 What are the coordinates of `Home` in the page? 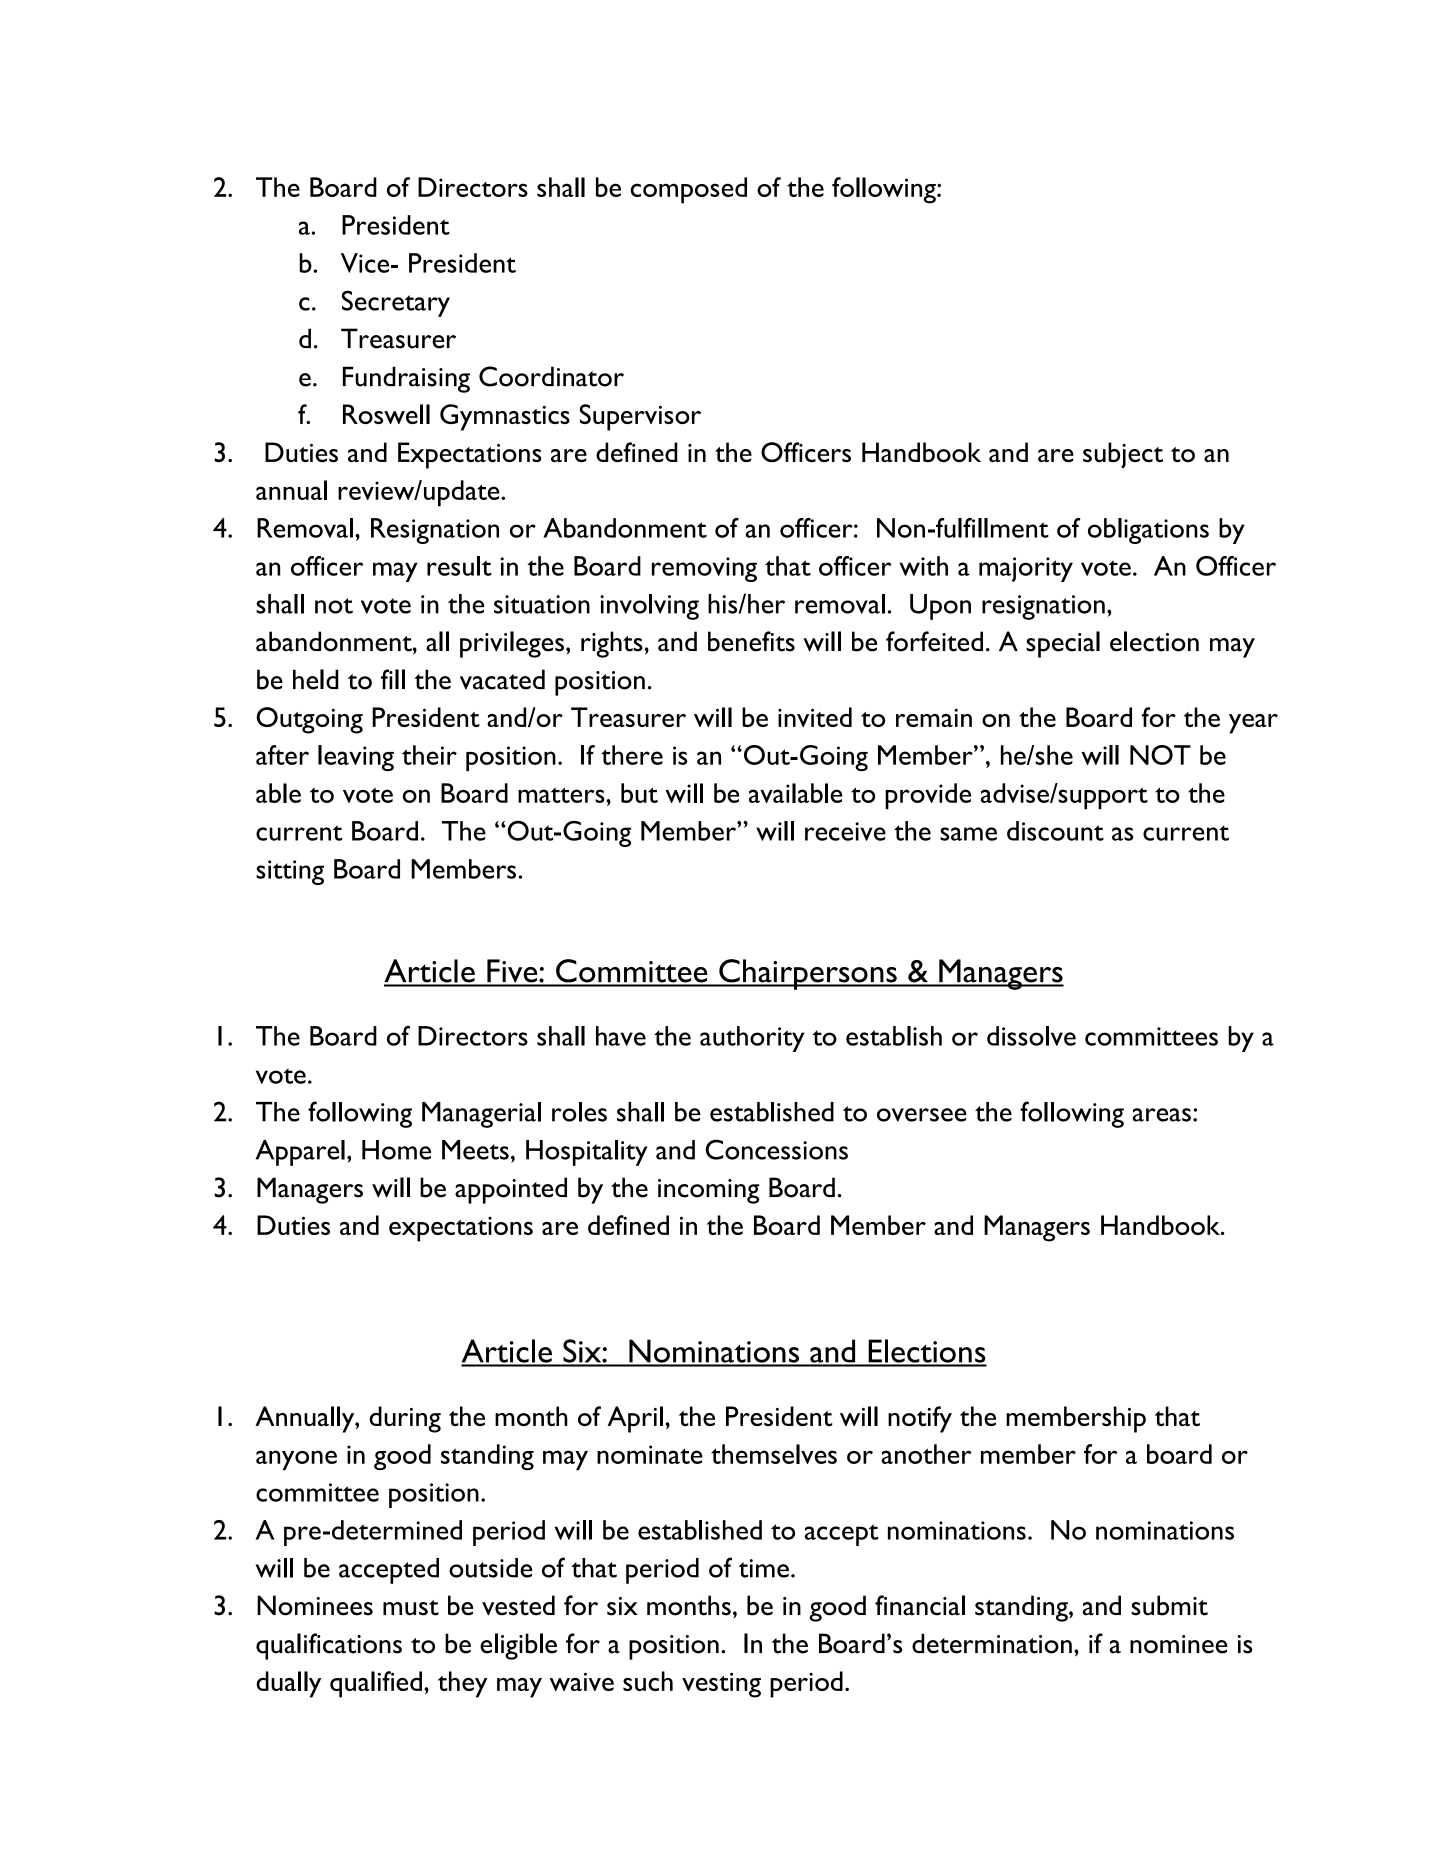 It's located at (396, 1150).
